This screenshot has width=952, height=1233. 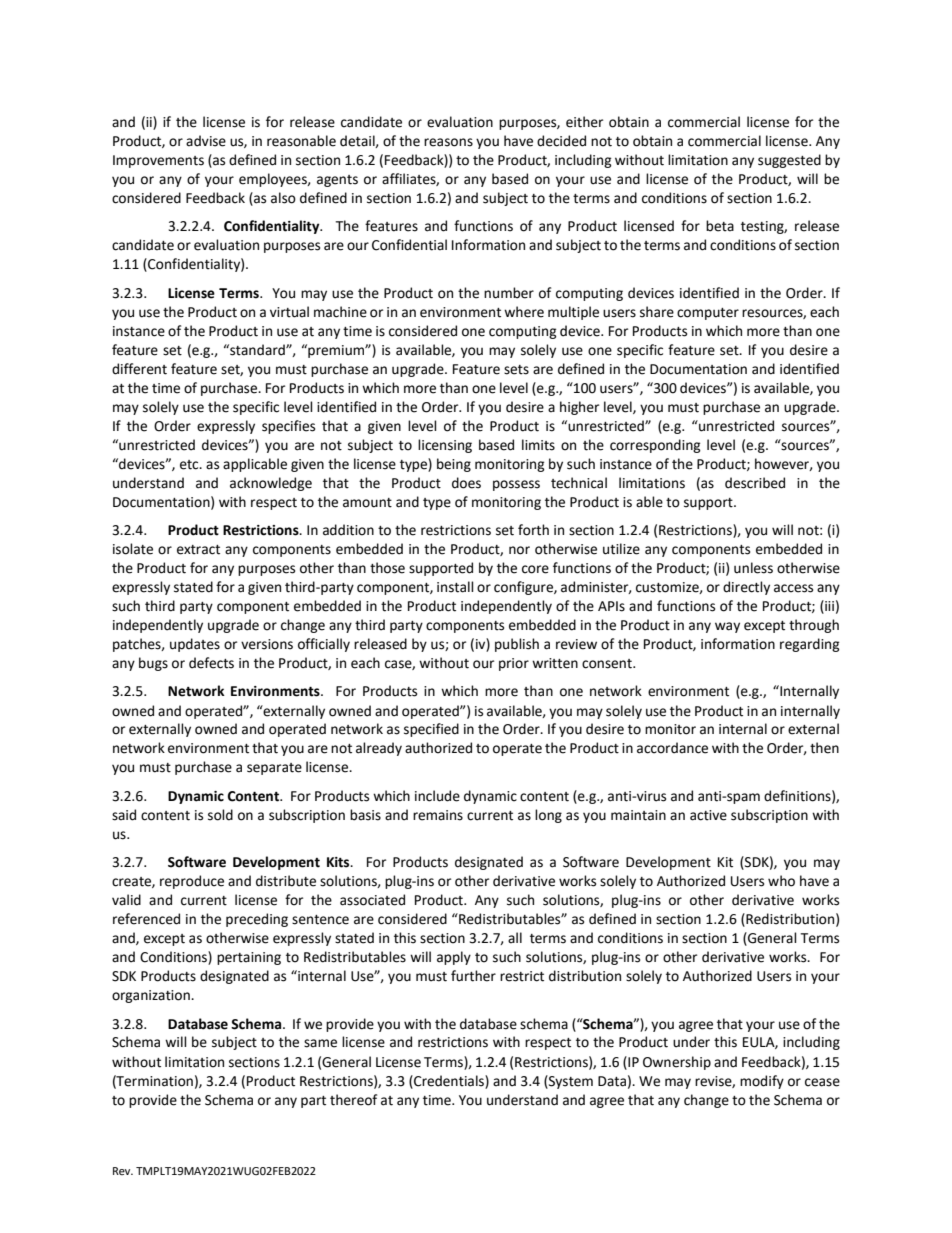 I want to click on same, so click(x=320, y=1043).
